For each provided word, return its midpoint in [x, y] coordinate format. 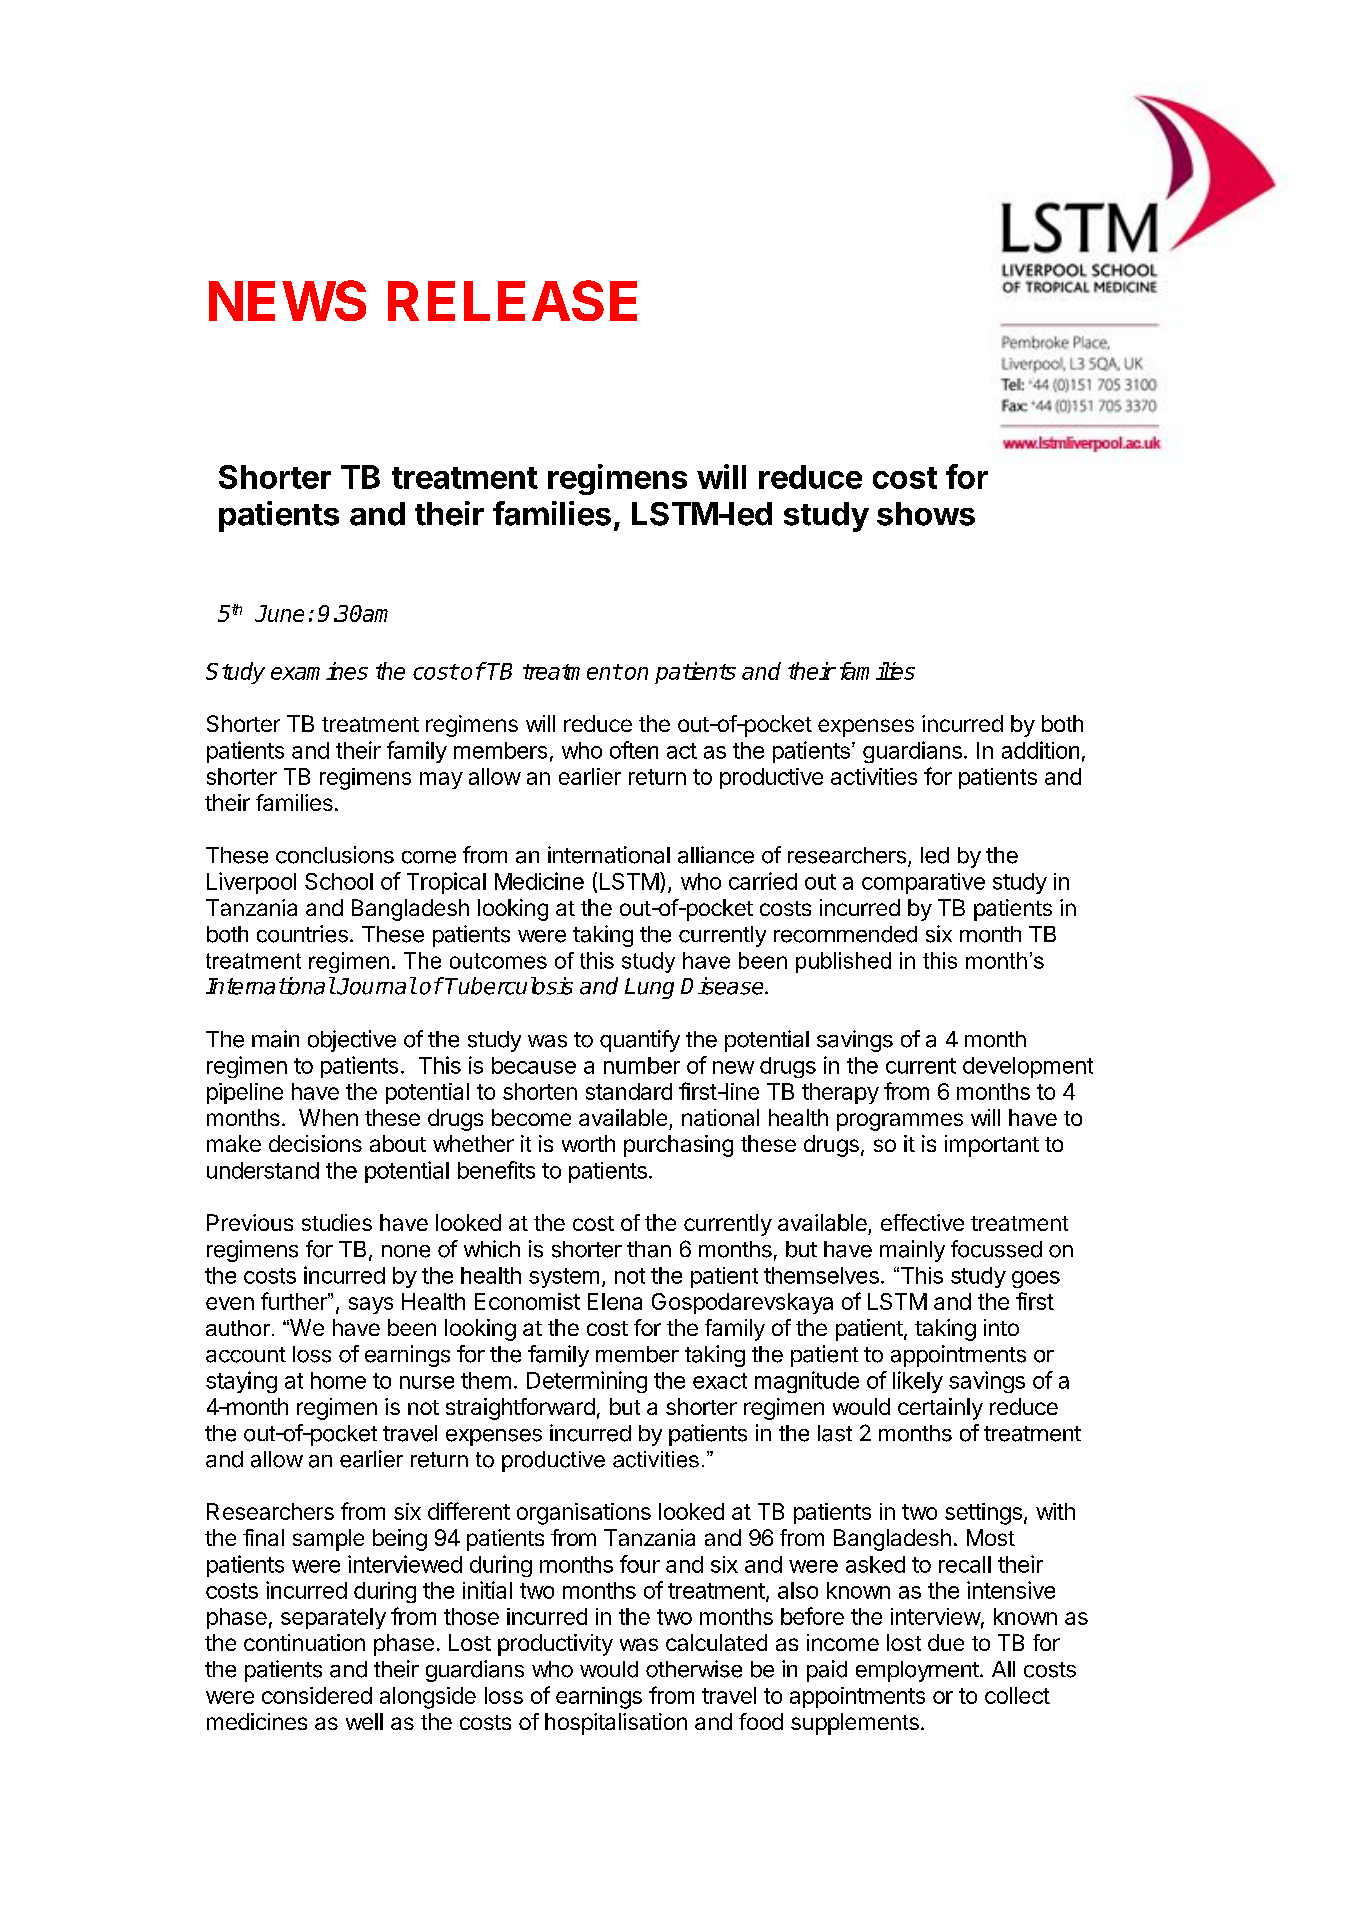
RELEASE [512, 300]
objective [352, 1041]
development [1028, 1067]
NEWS [287, 300]
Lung [649, 988]
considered [317, 1695]
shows [926, 514]
